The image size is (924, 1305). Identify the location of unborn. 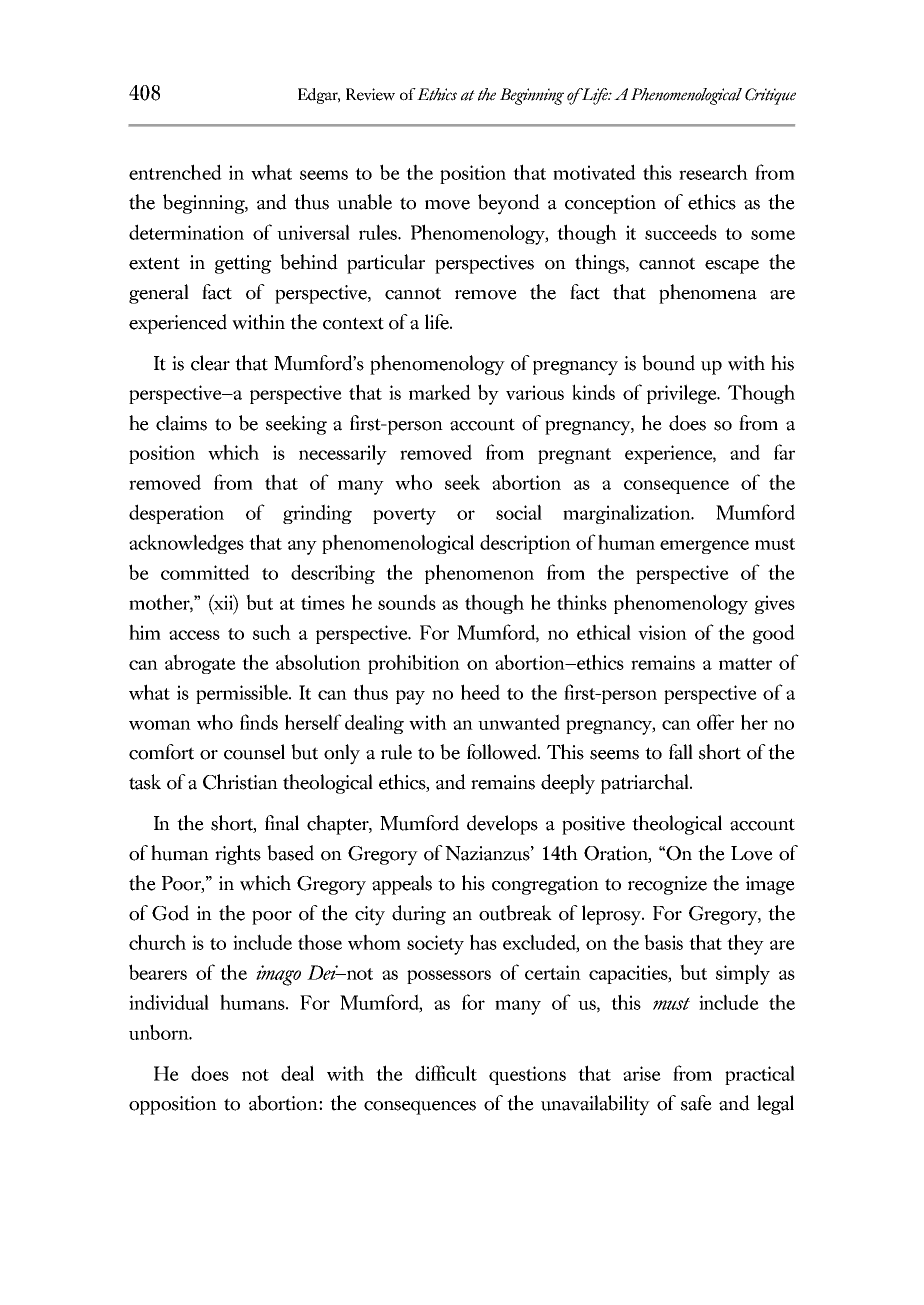
(160, 1032).
